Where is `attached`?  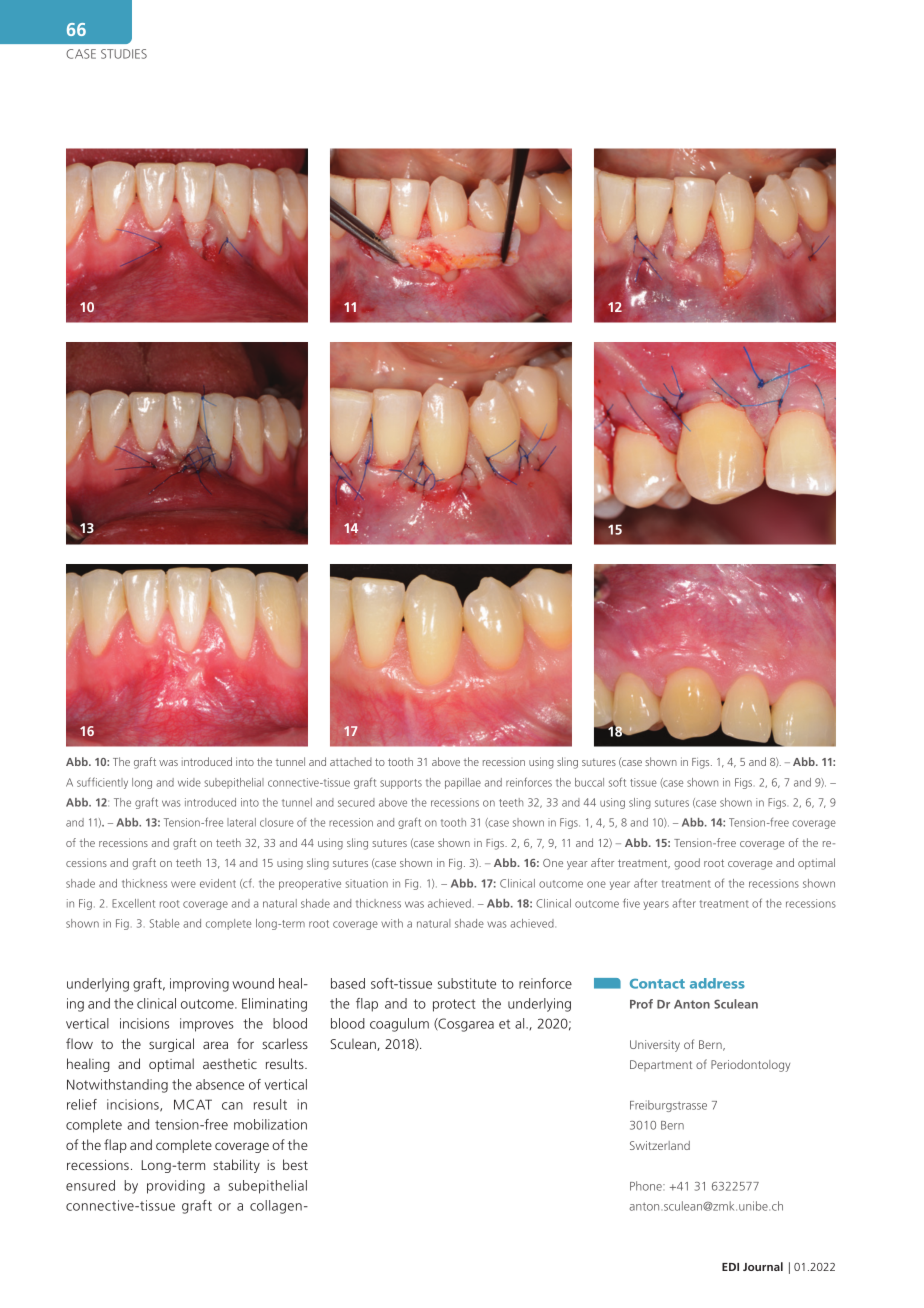 attached is located at coordinates (351, 761).
